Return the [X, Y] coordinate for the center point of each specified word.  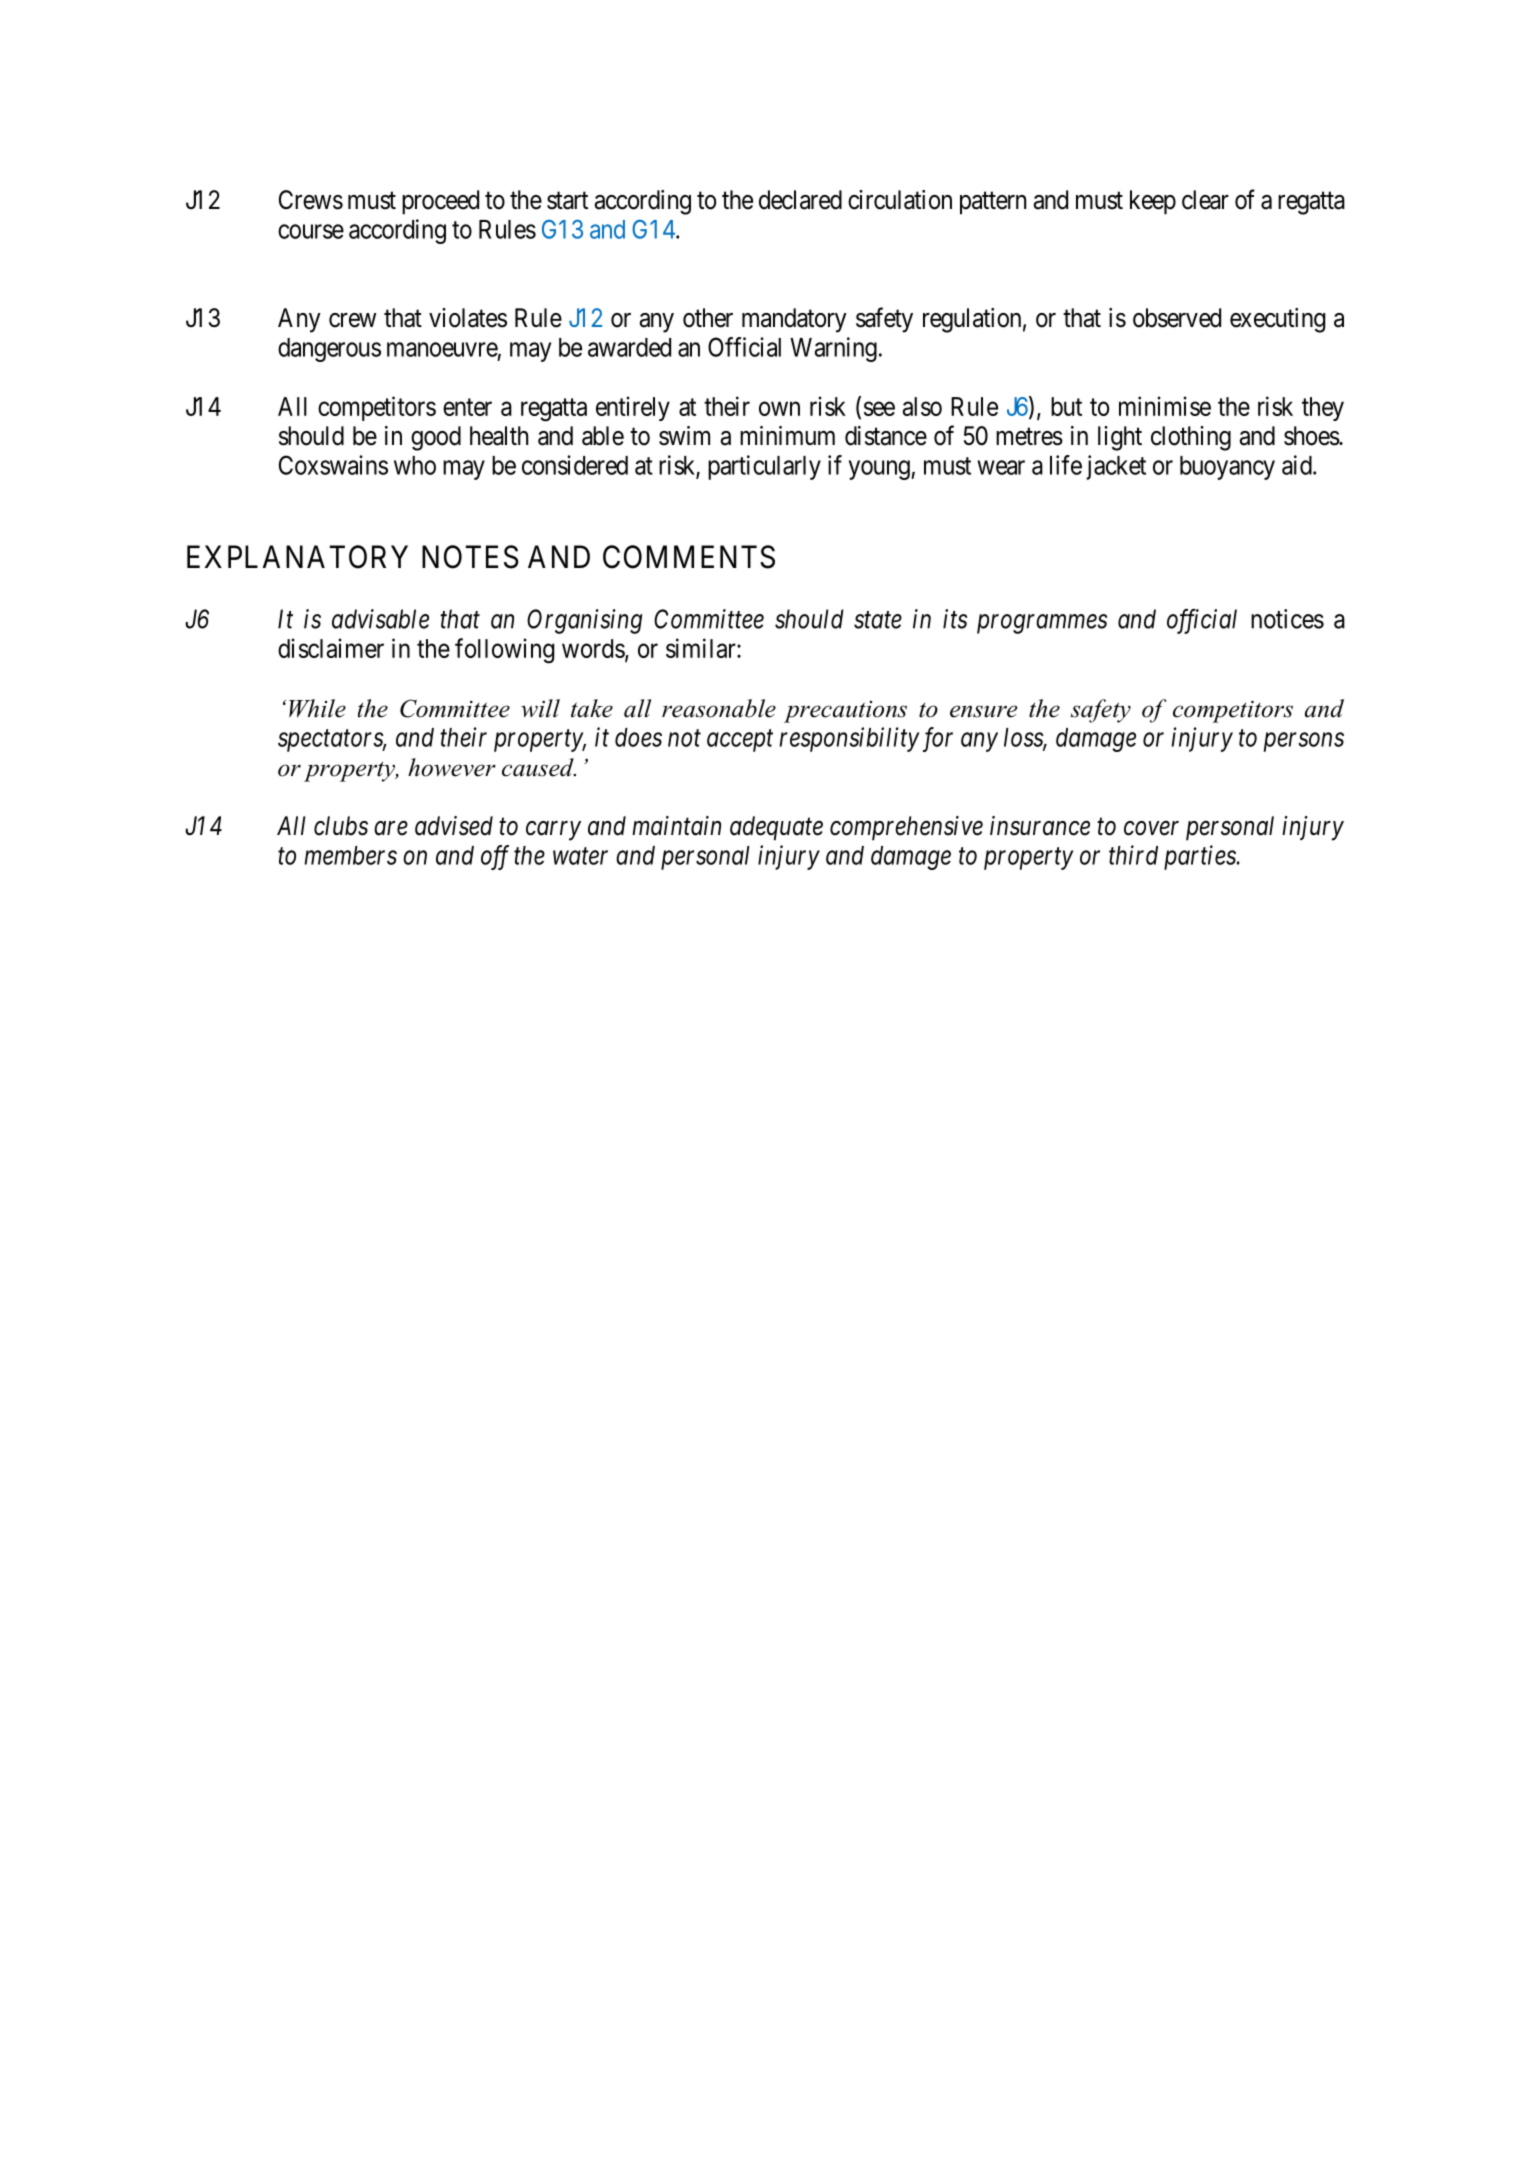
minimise [1165, 406]
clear [1205, 200]
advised [454, 826]
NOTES [470, 557]
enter [467, 407]
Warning [833, 349]
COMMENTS [689, 557]
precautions [845, 712]
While [317, 708]
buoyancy [1227, 468]
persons [1304, 742]
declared [800, 200]
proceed [440, 202]
